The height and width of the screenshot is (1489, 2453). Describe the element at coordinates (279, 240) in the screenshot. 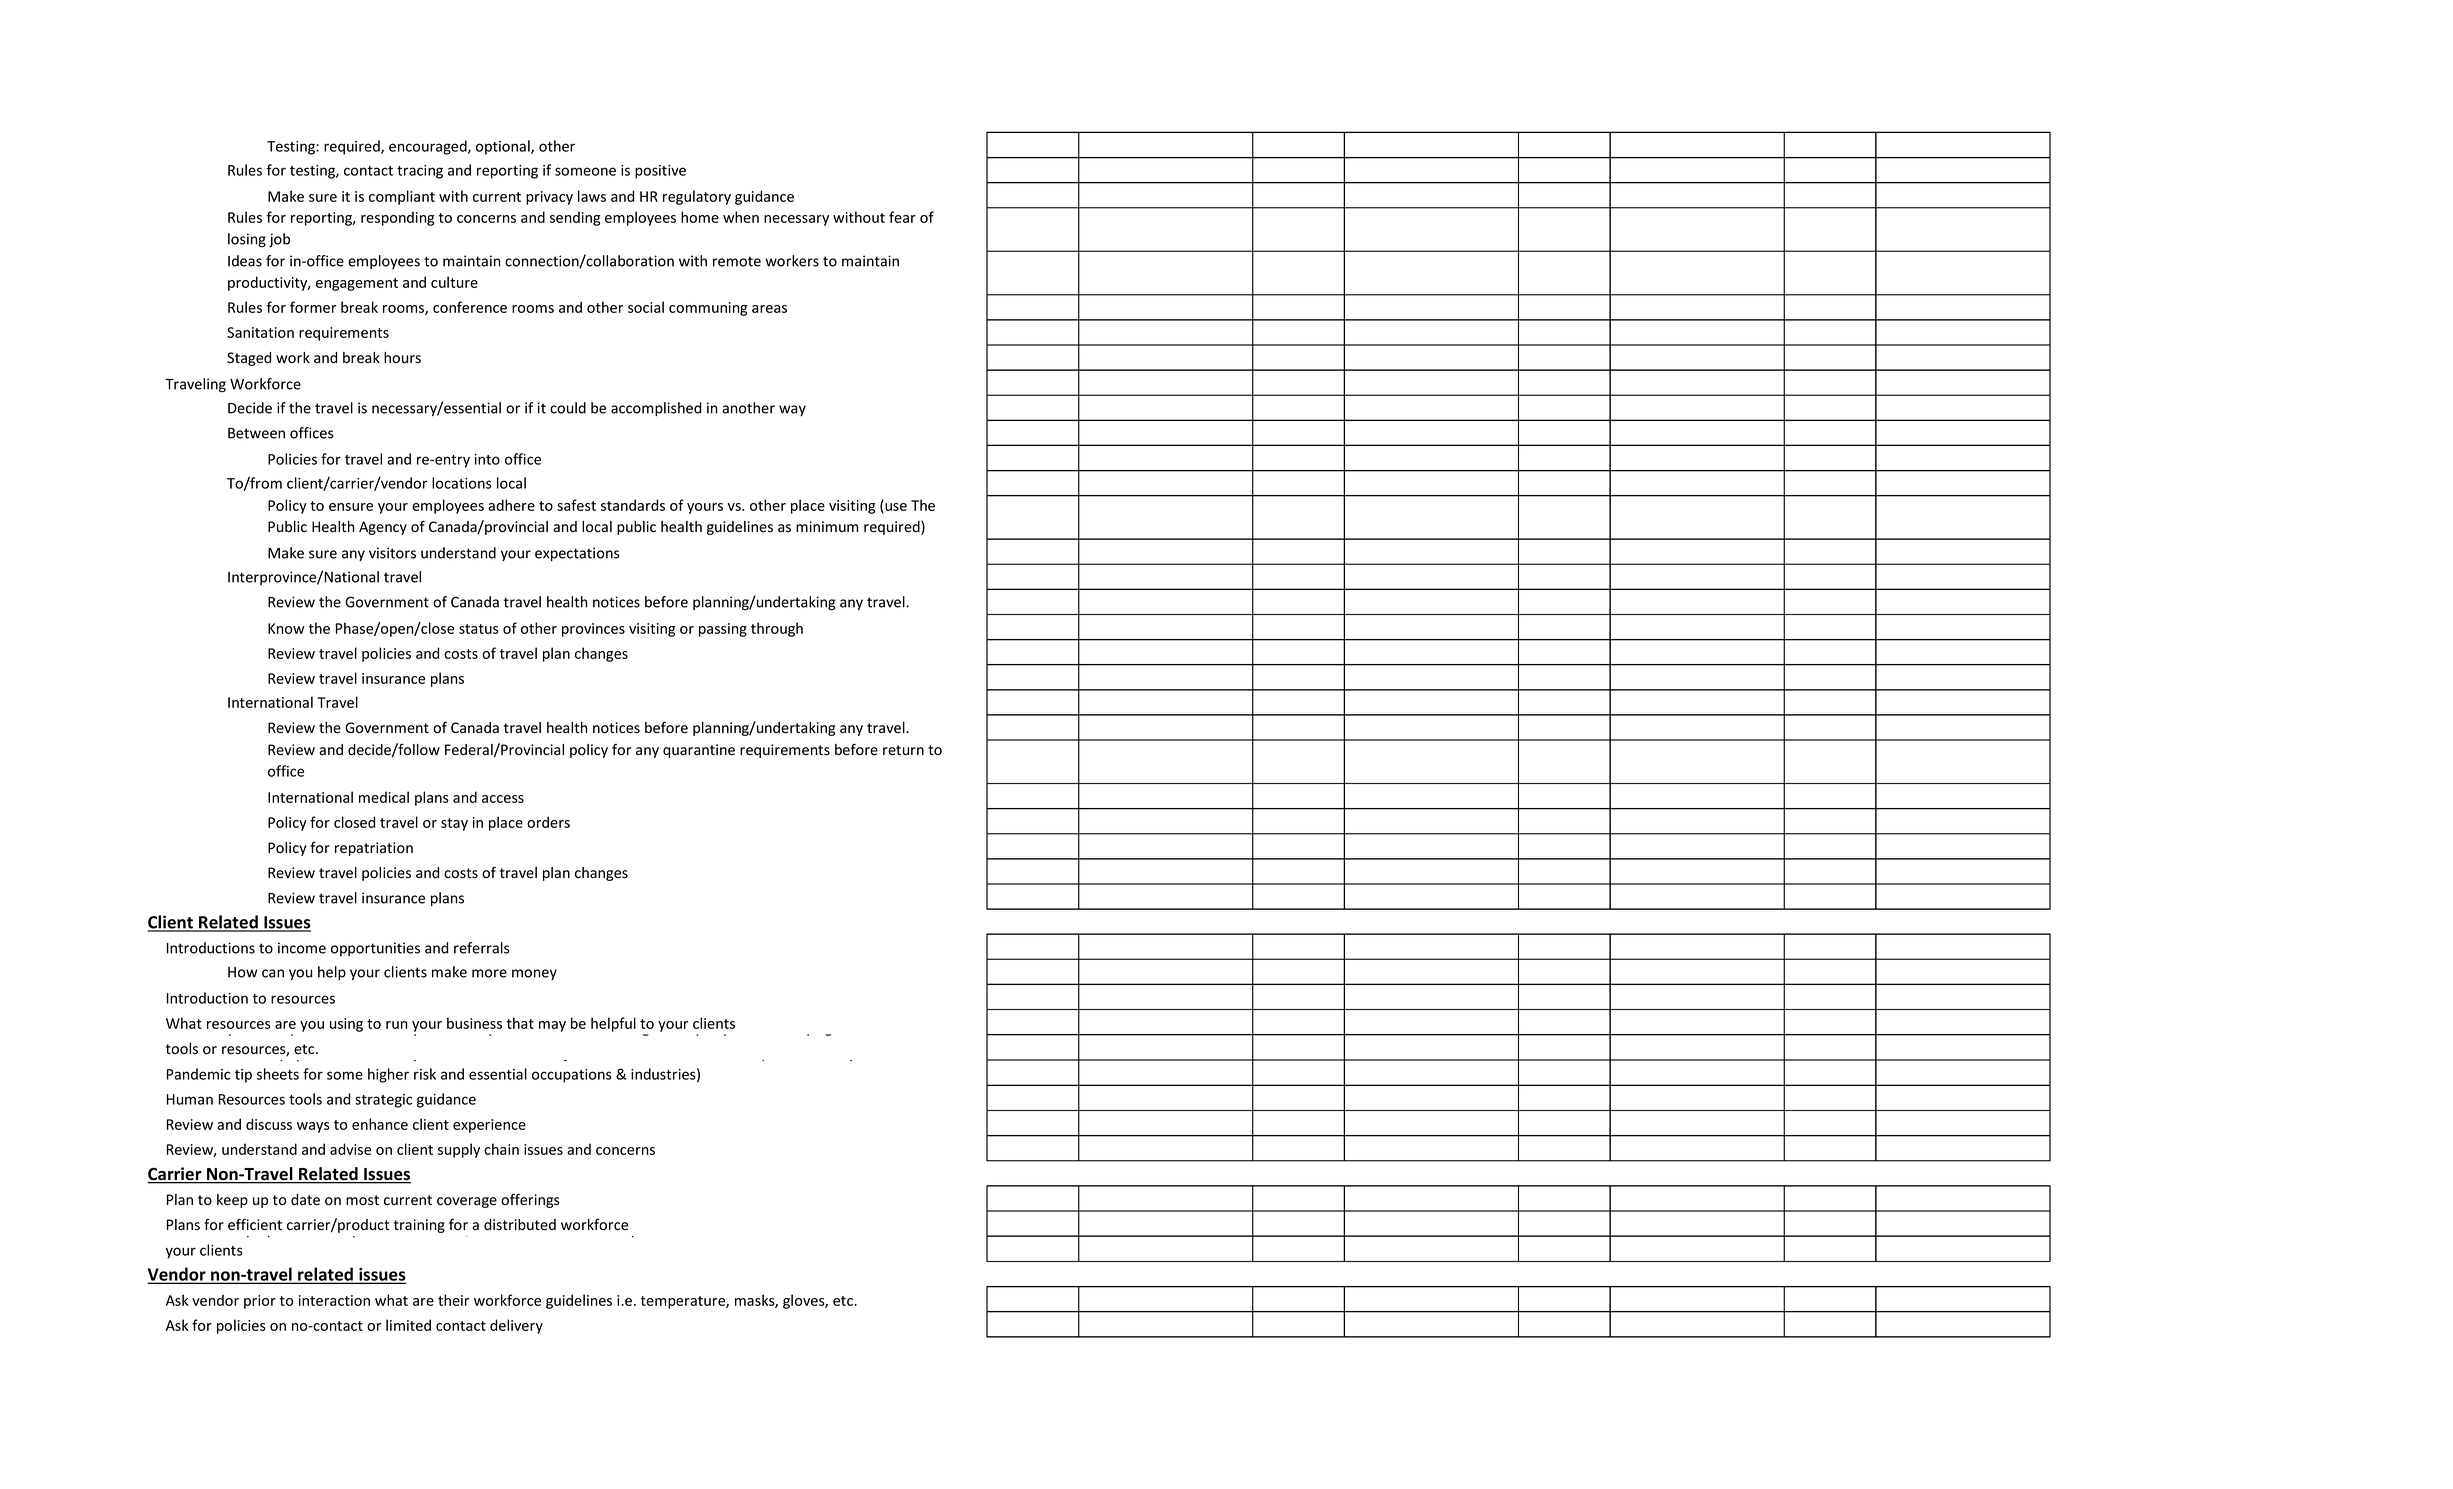

I see `job` at that location.
